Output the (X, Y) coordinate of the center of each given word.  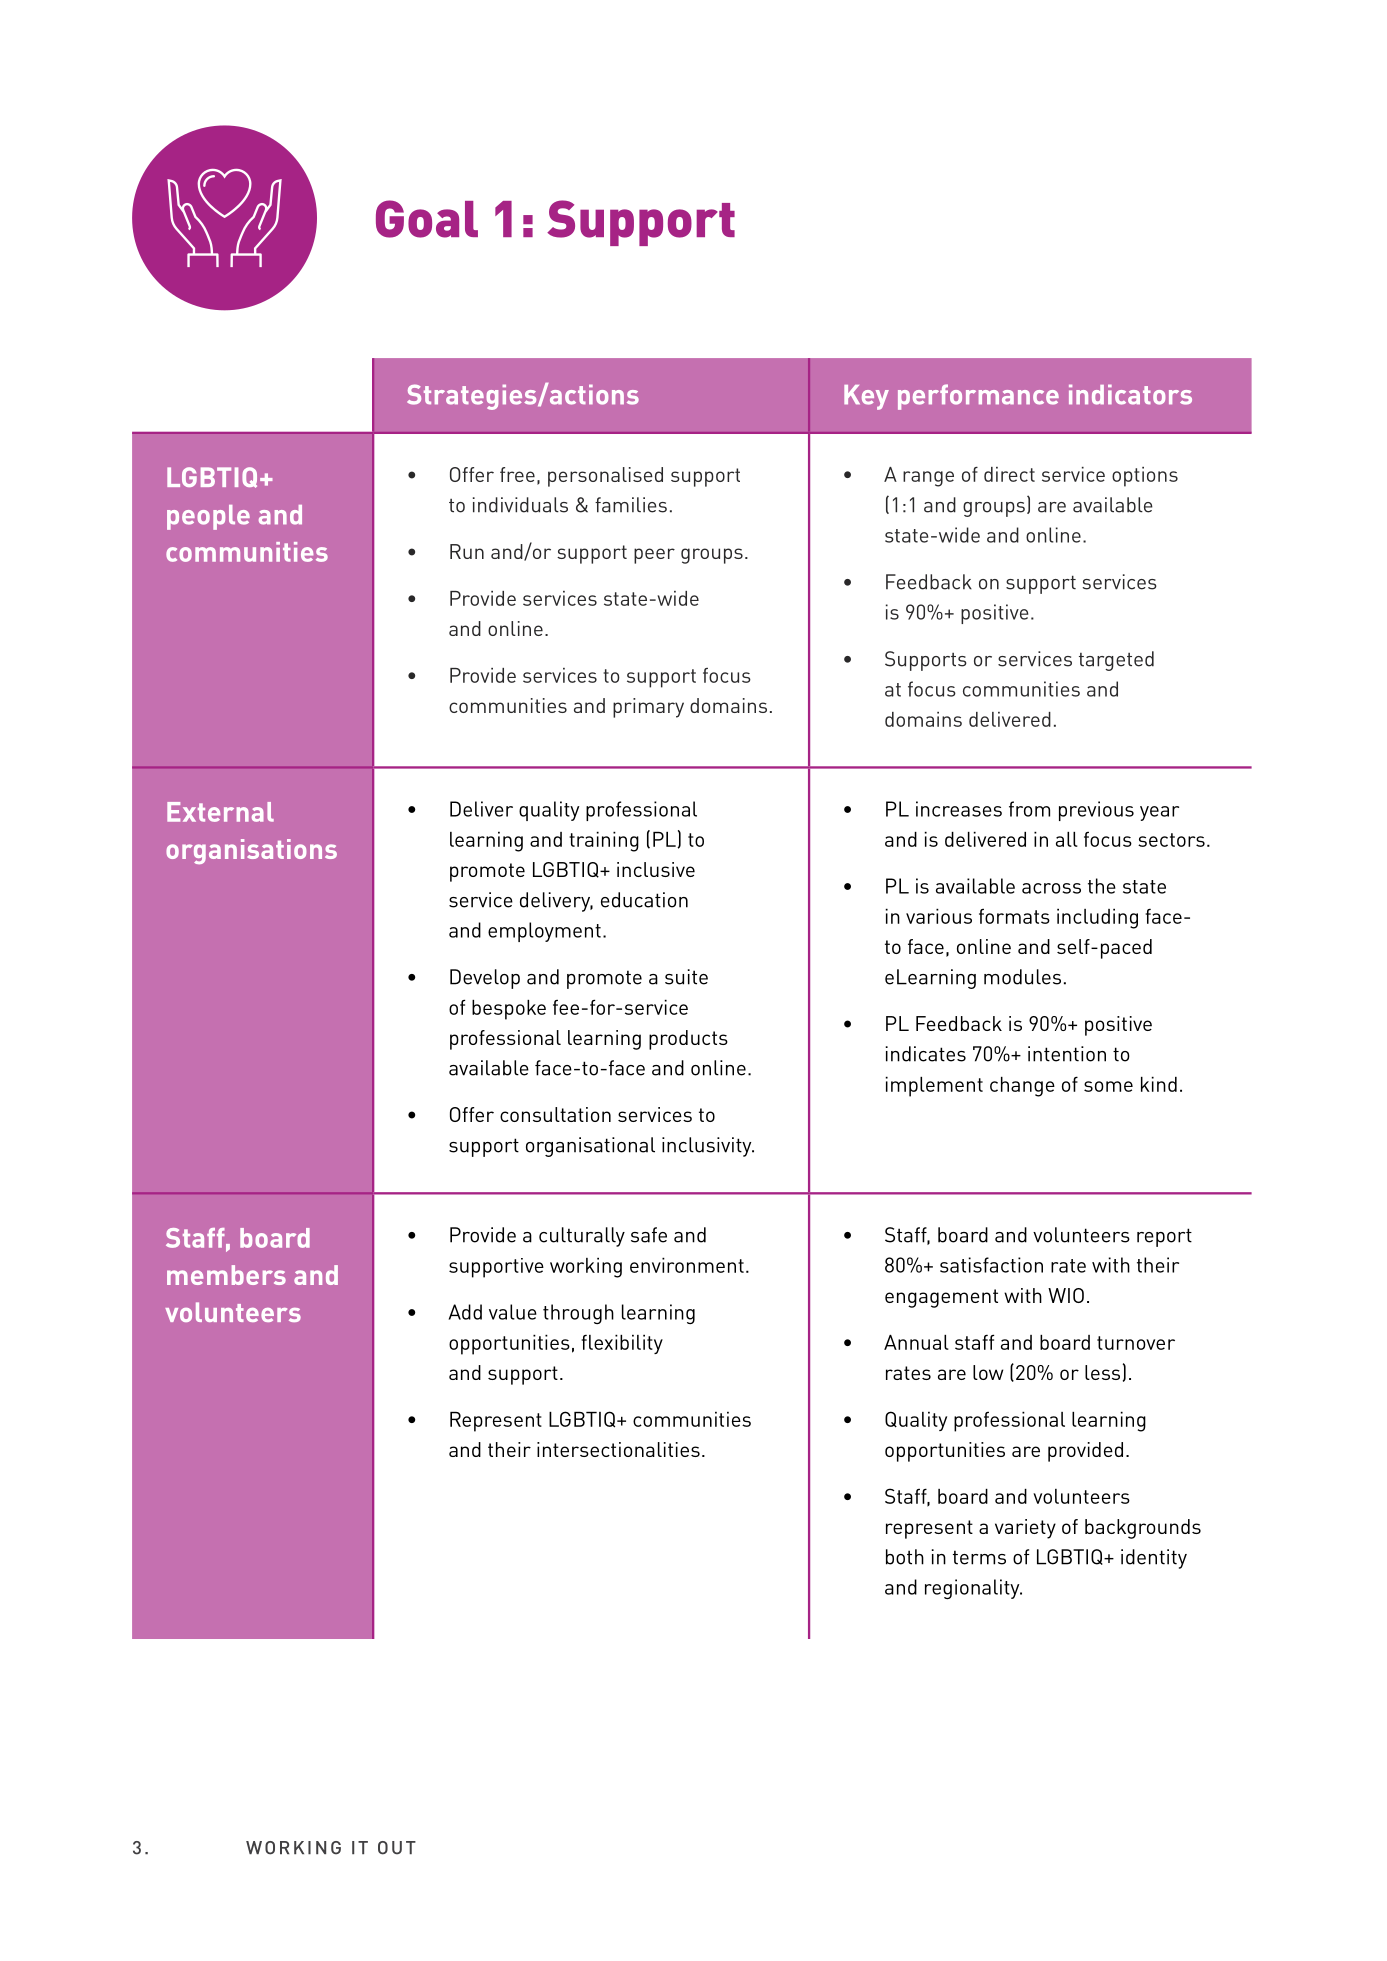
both (905, 1557)
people (208, 517)
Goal (427, 219)
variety (1025, 1529)
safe (649, 1235)
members (226, 1275)
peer (654, 556)
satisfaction (991, 1265)
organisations (251, 851)
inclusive (656, 869)
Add (465, 1312)
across (1051, 888)
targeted (1116, 661)
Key (866, 397)
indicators (1130, 395)
